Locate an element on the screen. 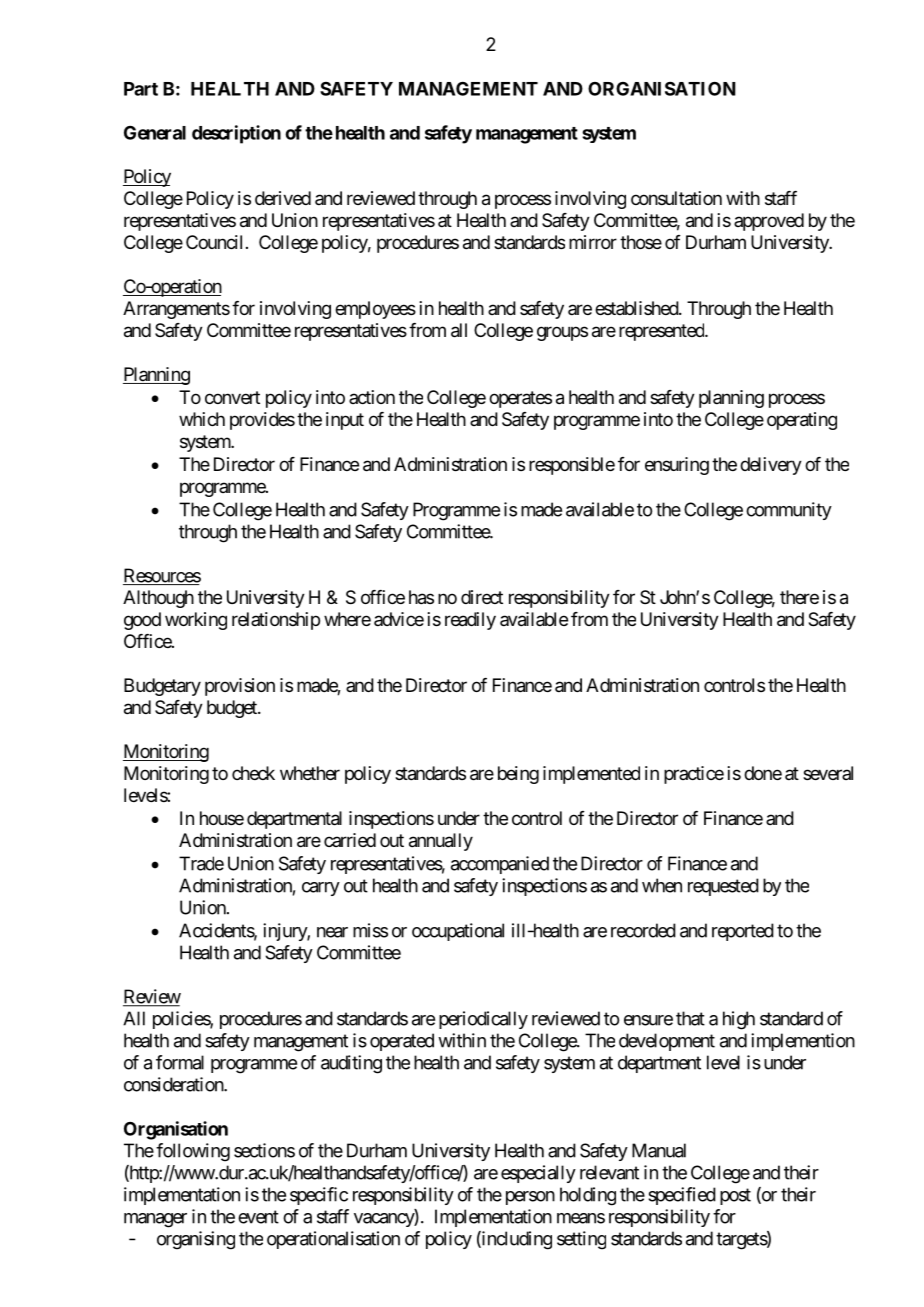  event is located at coordinates (258, 1217).
